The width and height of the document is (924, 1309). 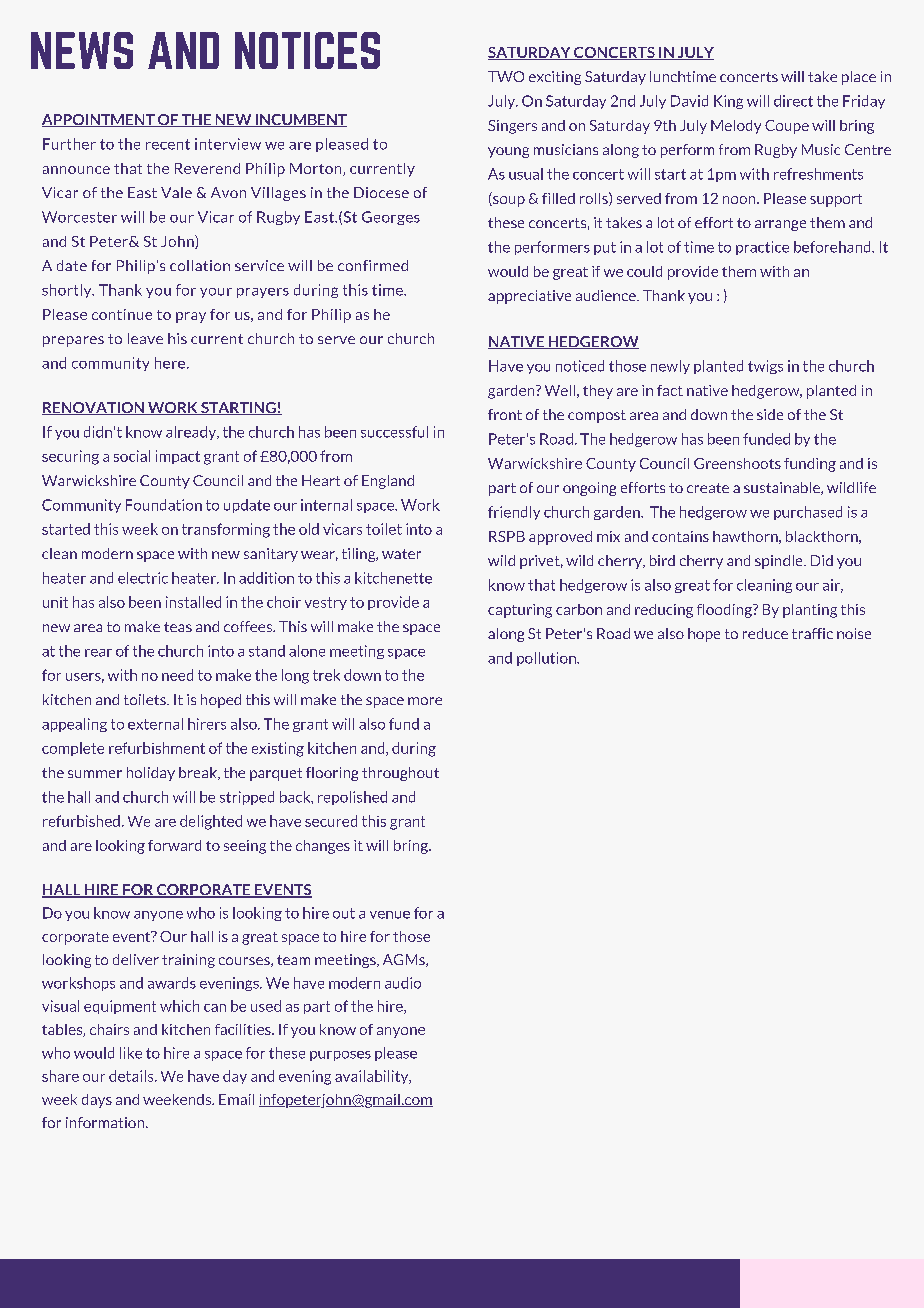 I want to click on refurbishment, so click(x=157, y=748).
